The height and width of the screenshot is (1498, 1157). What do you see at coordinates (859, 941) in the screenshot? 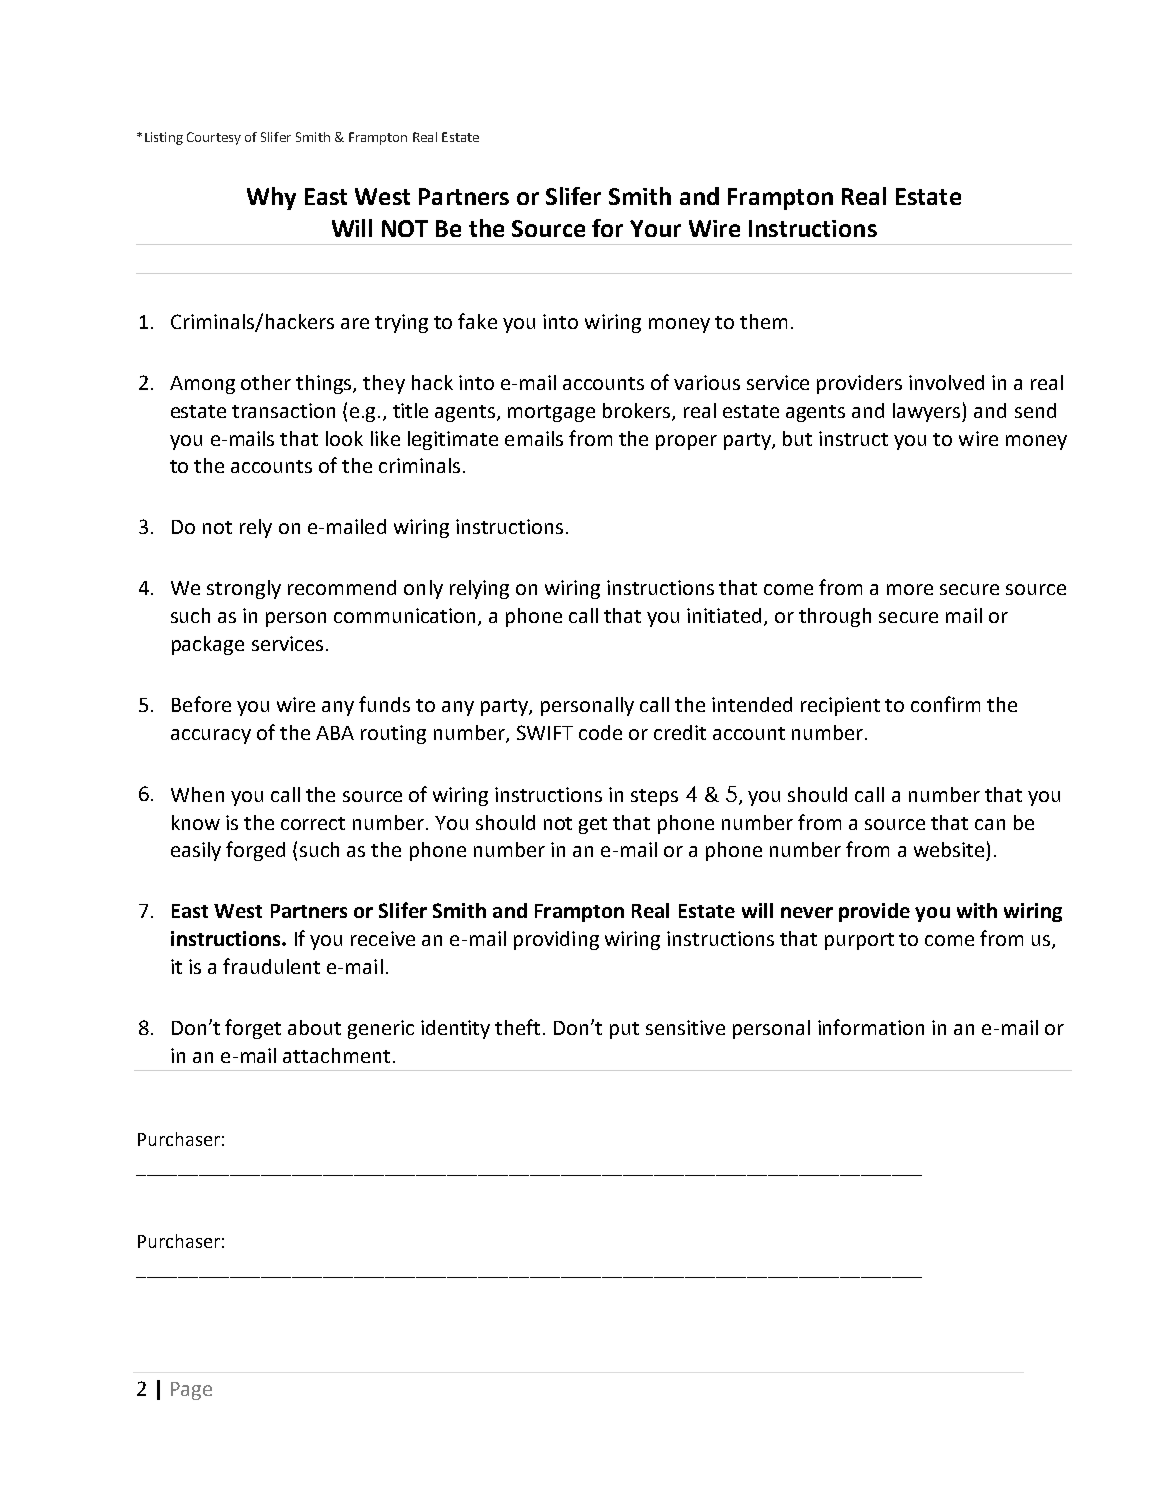
I see `purport` at bounding box center [859, 941].
